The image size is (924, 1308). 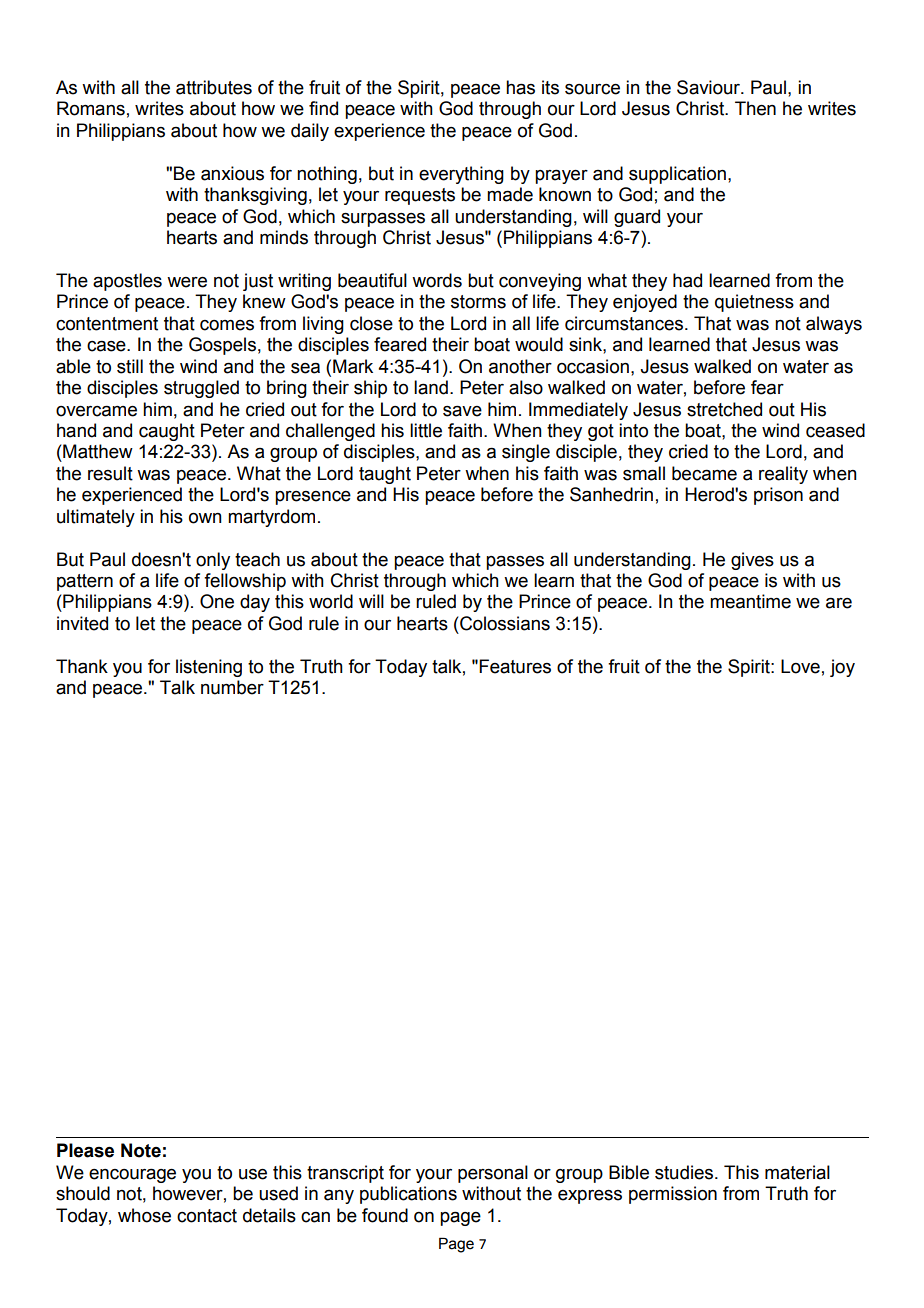 I want to click on attributes, so click(x=214, y=87).
